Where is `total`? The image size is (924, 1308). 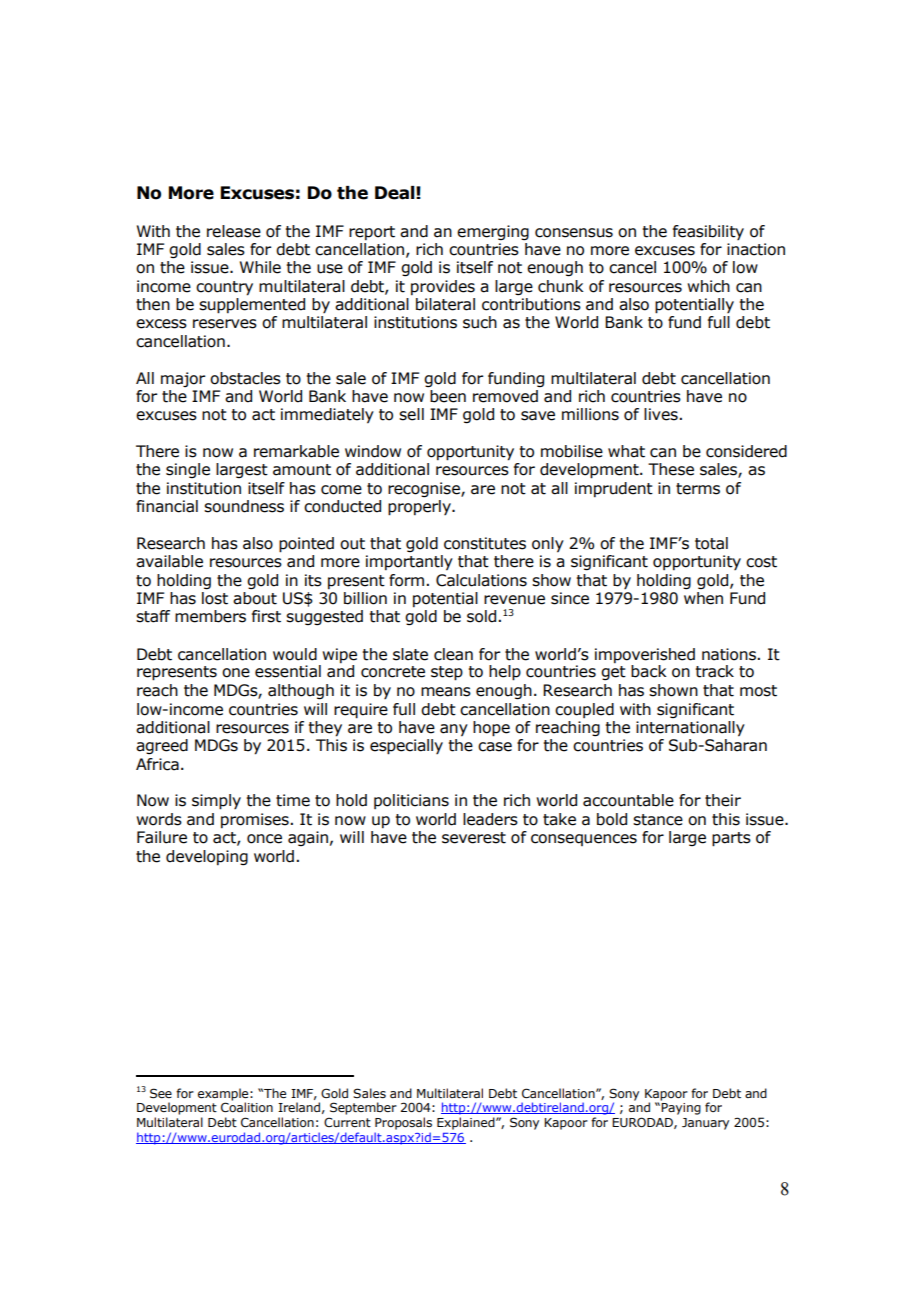
total is located at coordinates (711, 543).
